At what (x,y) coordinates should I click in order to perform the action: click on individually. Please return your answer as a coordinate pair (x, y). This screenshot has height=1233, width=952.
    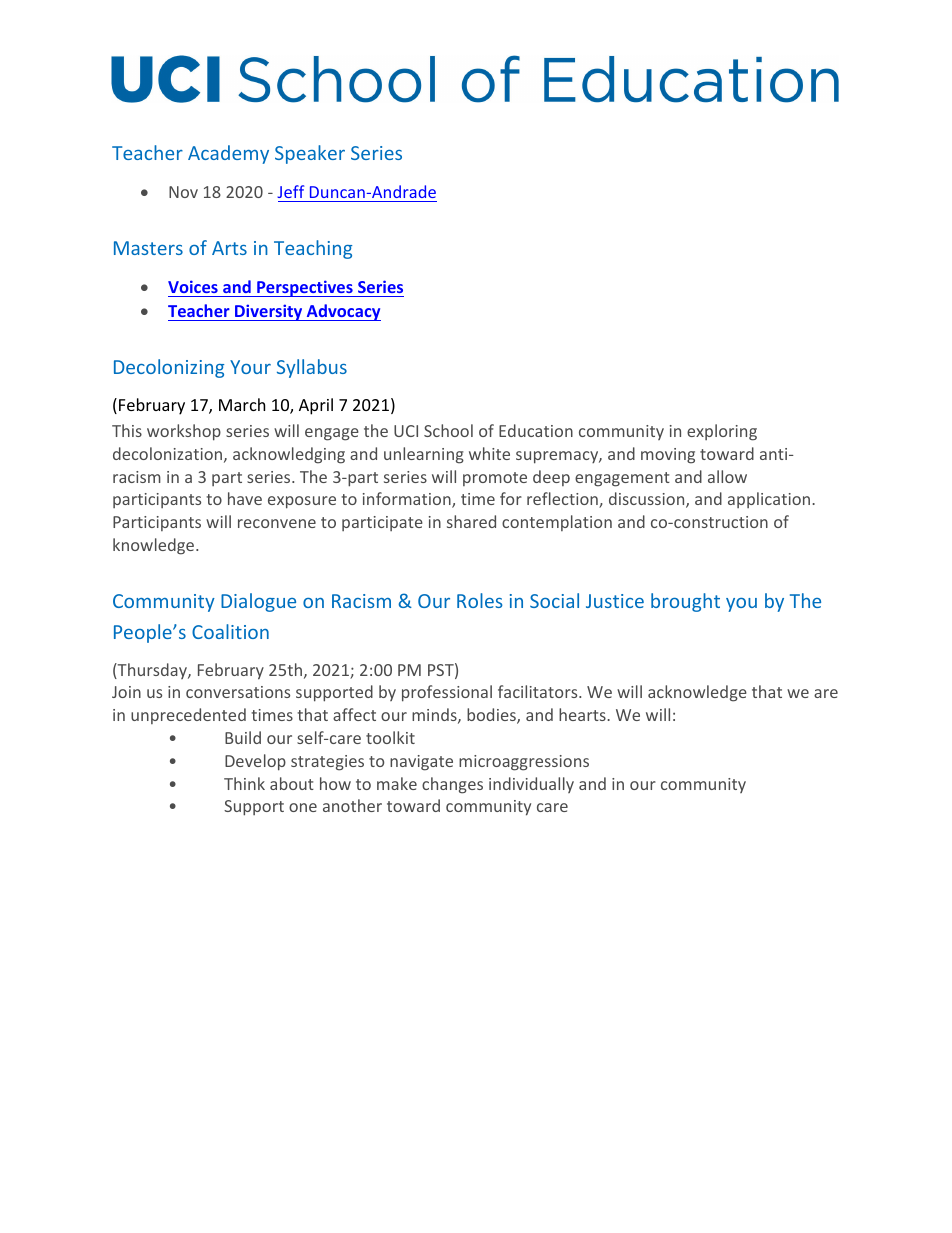
    Looking at the image, I should click on (531, 785).
